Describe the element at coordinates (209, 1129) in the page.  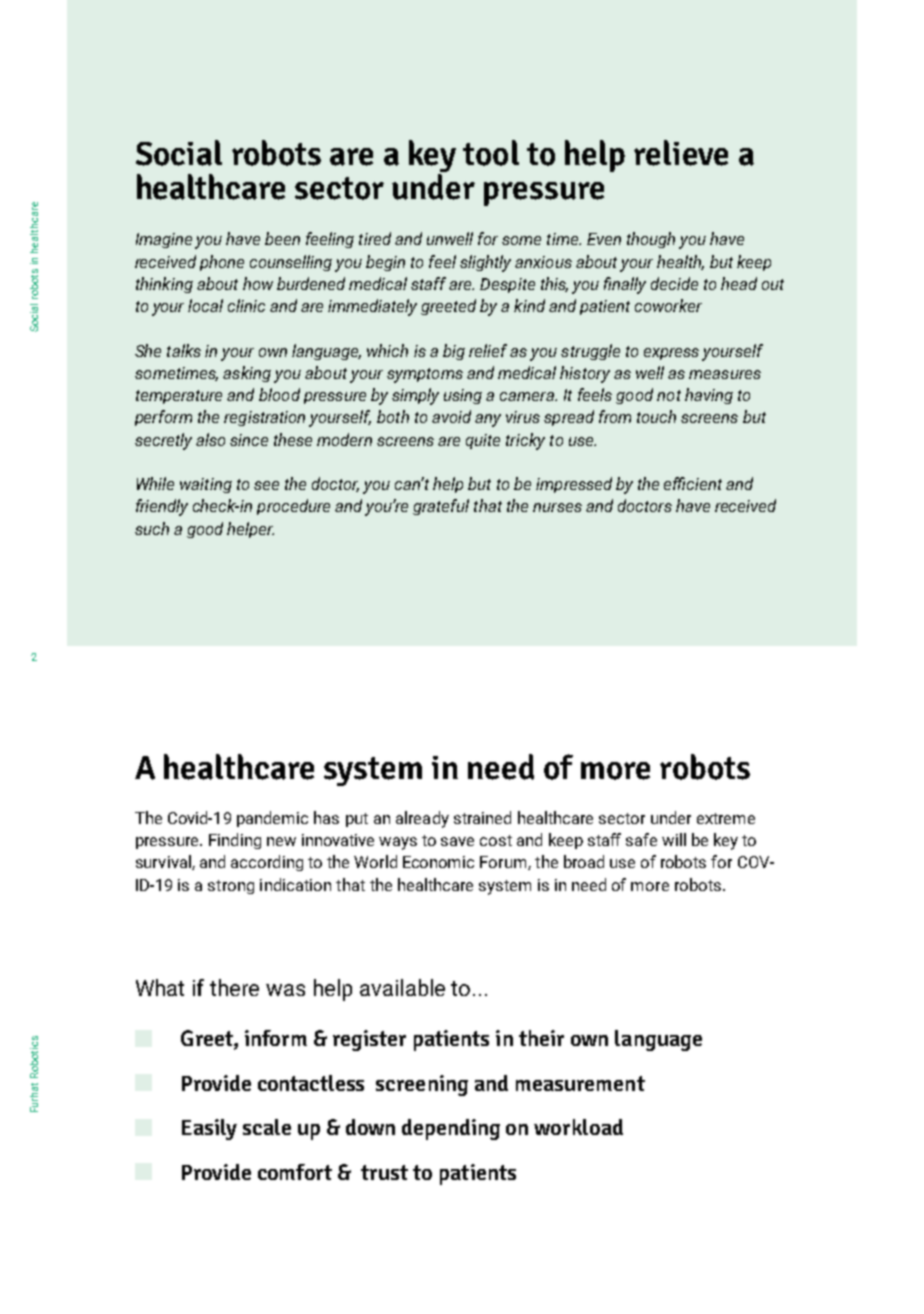
I see `Easily` at that location.
